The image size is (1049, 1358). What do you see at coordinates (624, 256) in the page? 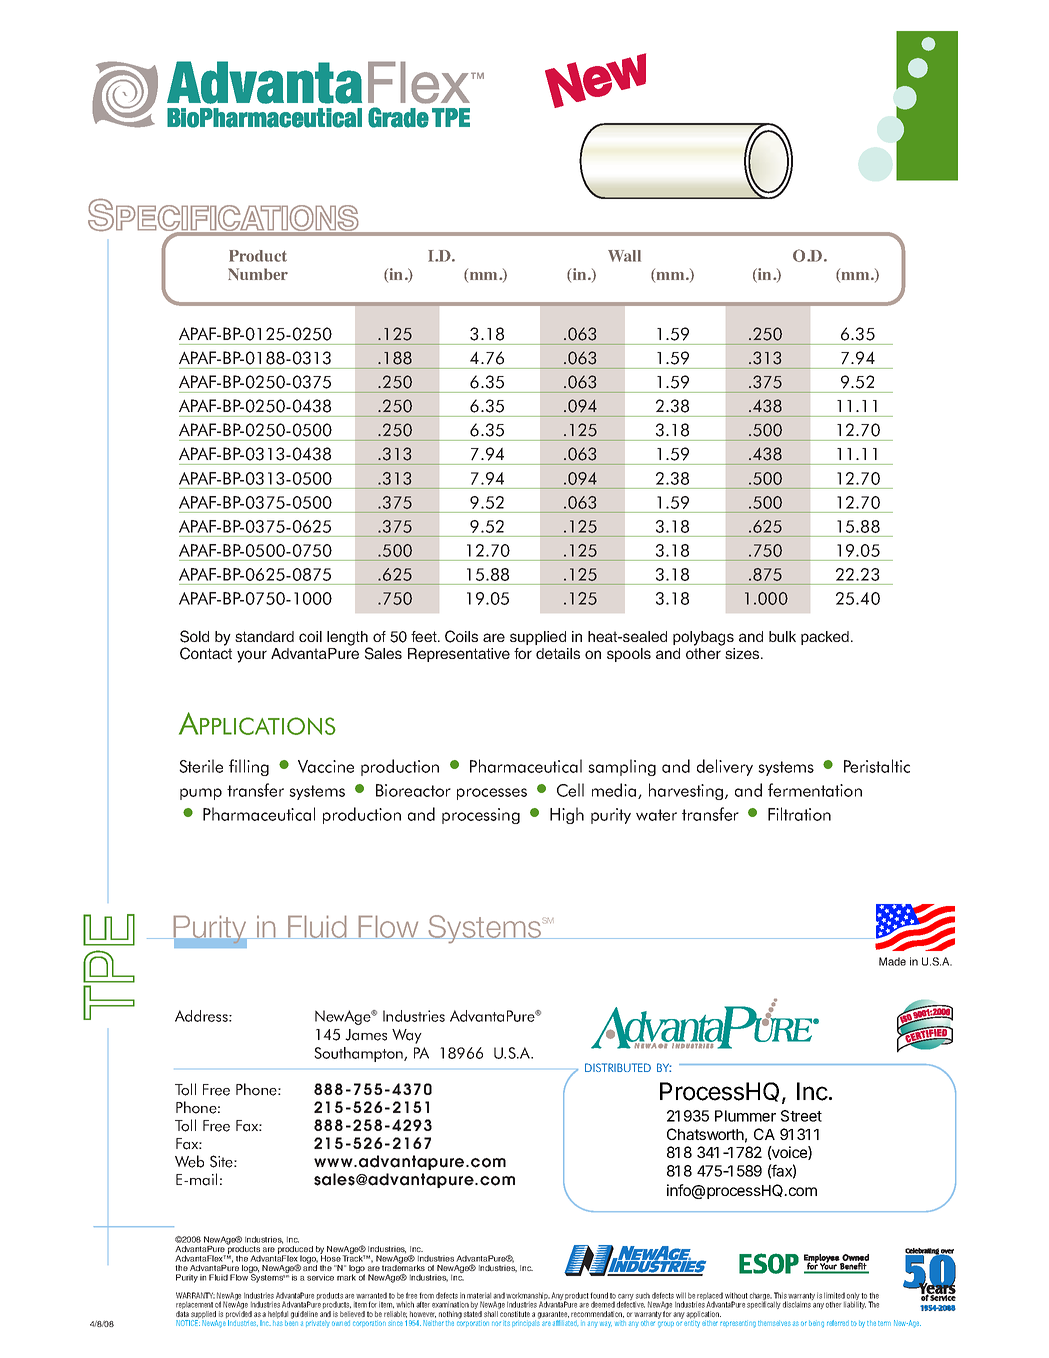
I see `Wall` at bounding box center [624, 256].
